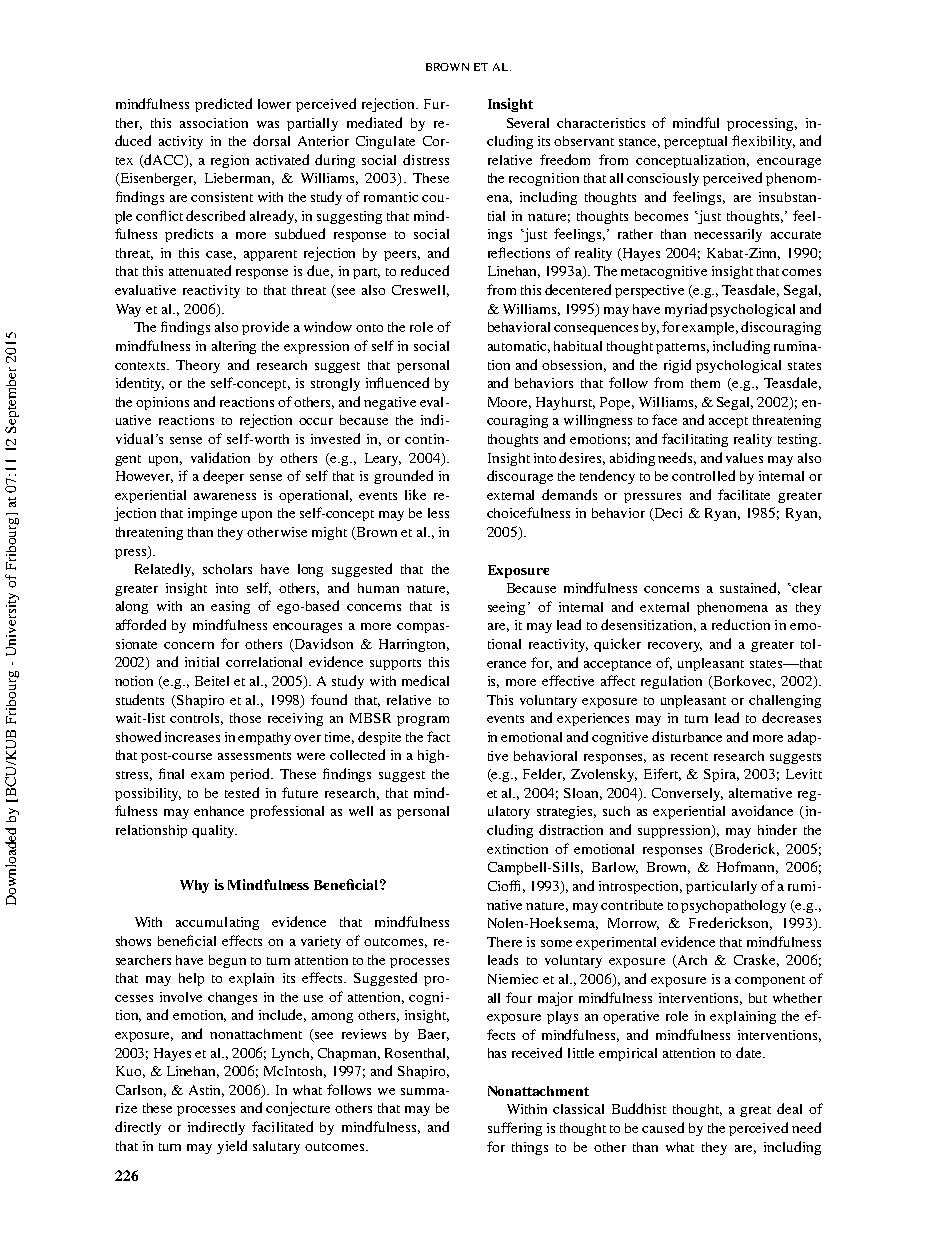 This screenshot has height=1233, width=952. Describe the element at coordinates (789, 1108) in the screenshot. I see `deal` at that location.
